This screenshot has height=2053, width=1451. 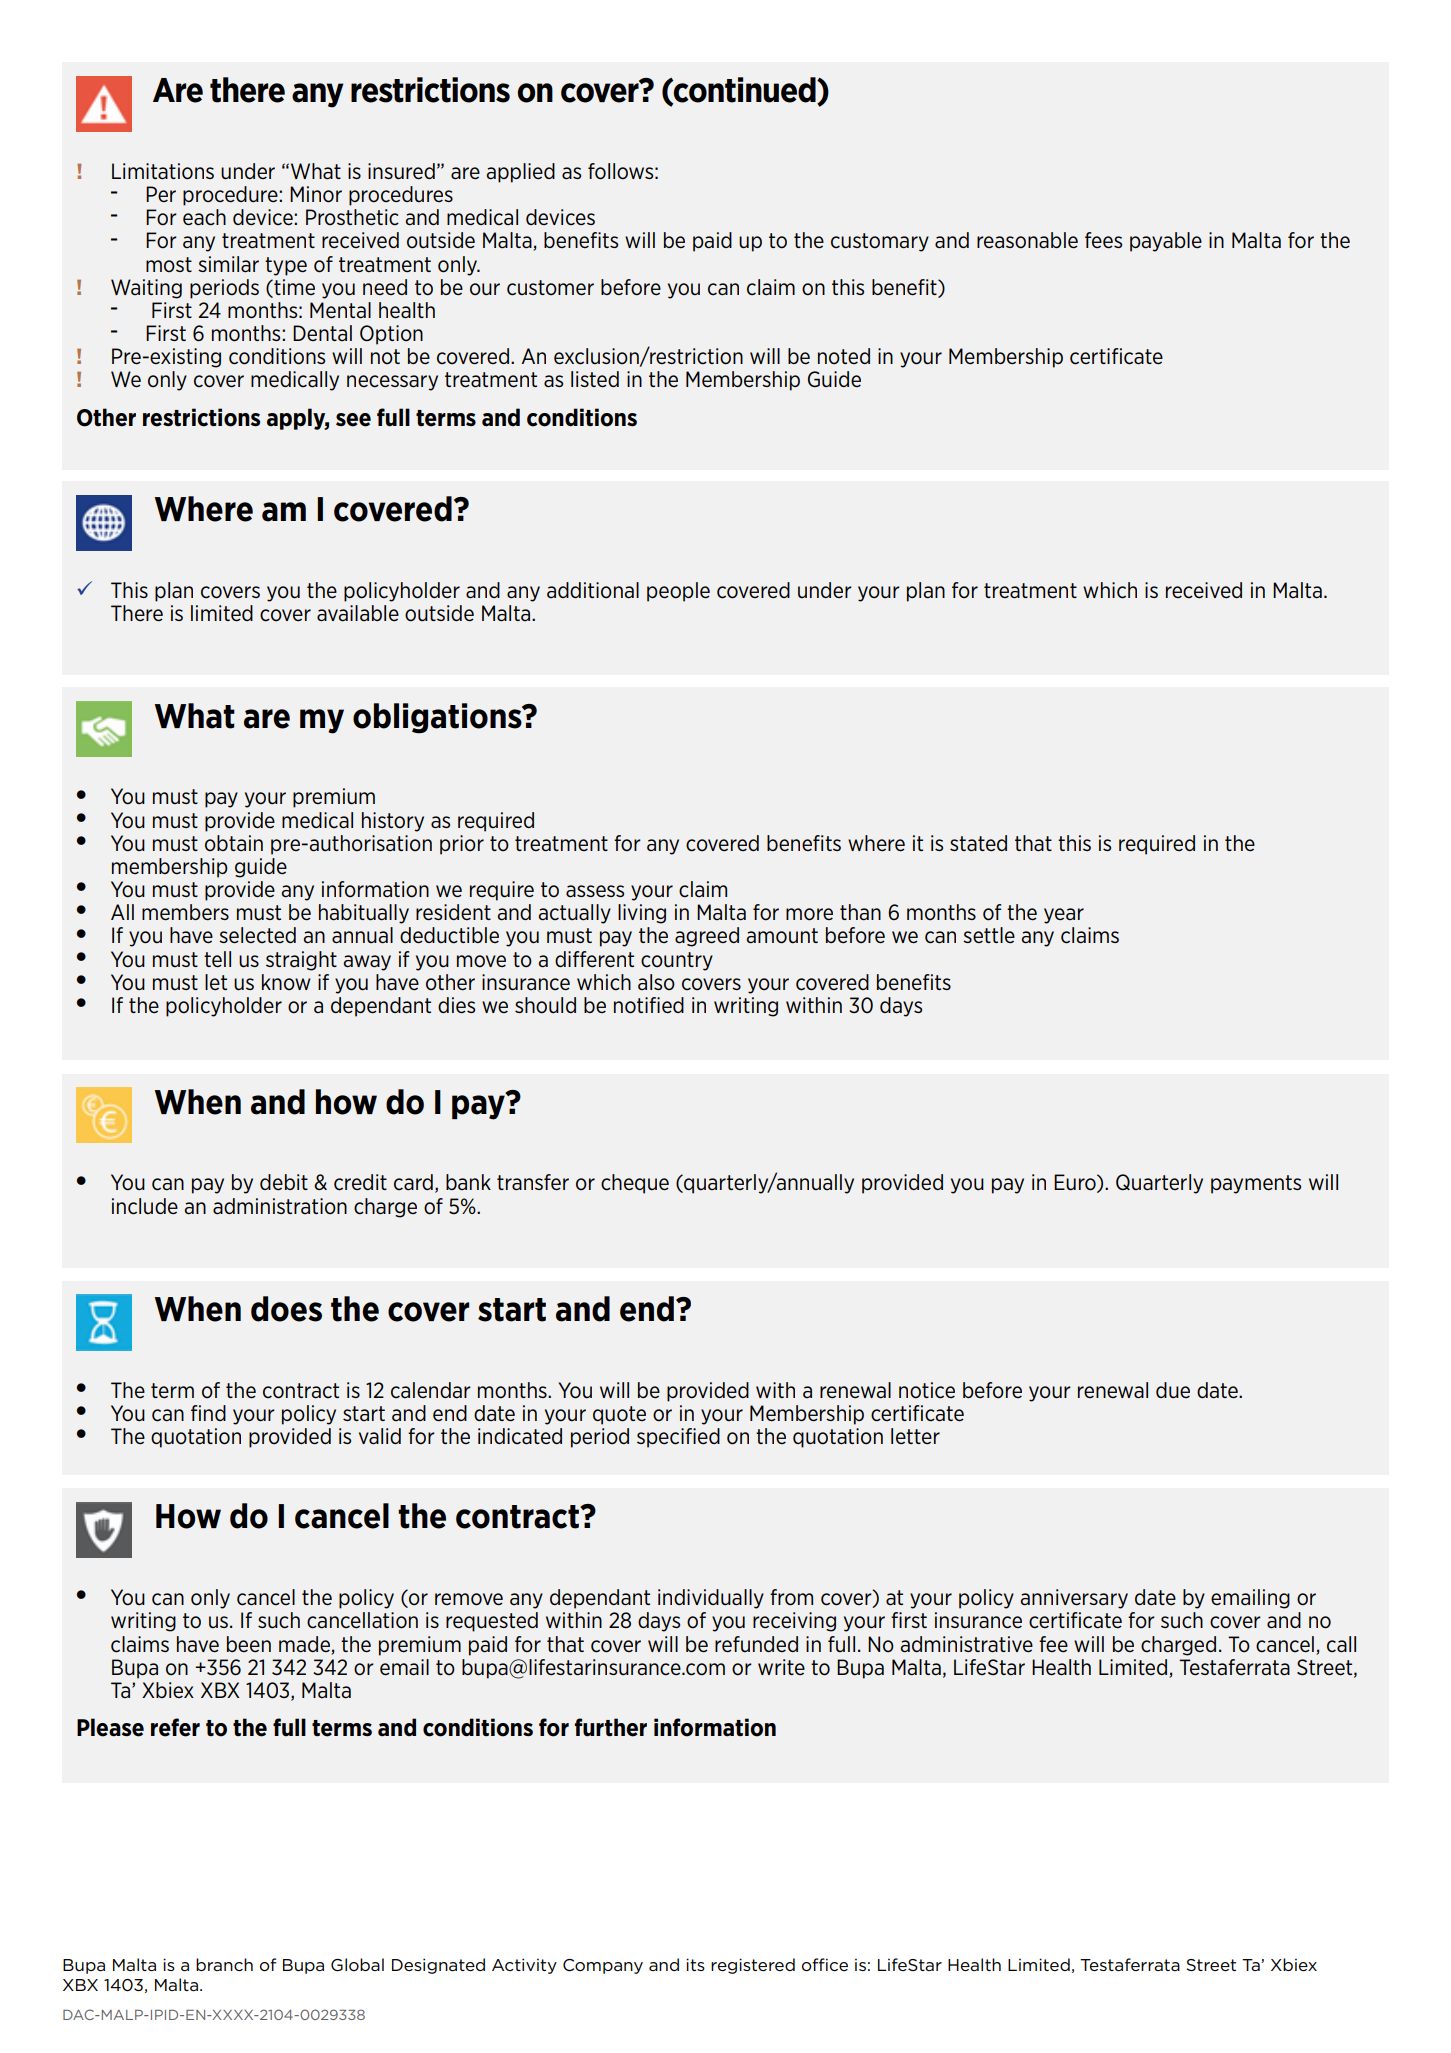 I want to click on each, so click(x=204, y=217).
